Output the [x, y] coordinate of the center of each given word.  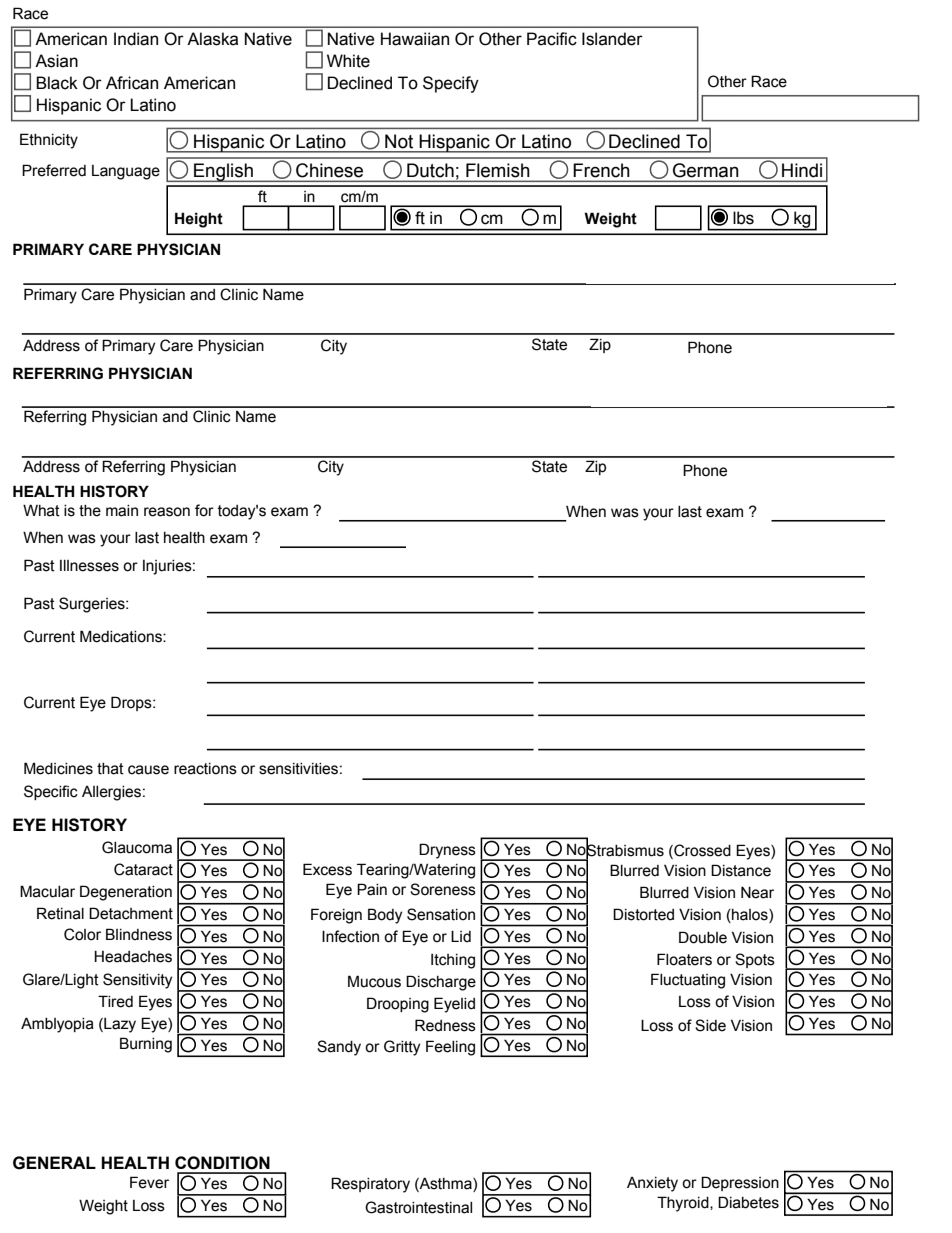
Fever [149, 1182]
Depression [740, 1183]
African [132, 83]
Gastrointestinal [418, 1207]
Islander [612, 39]
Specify [451, 84]
